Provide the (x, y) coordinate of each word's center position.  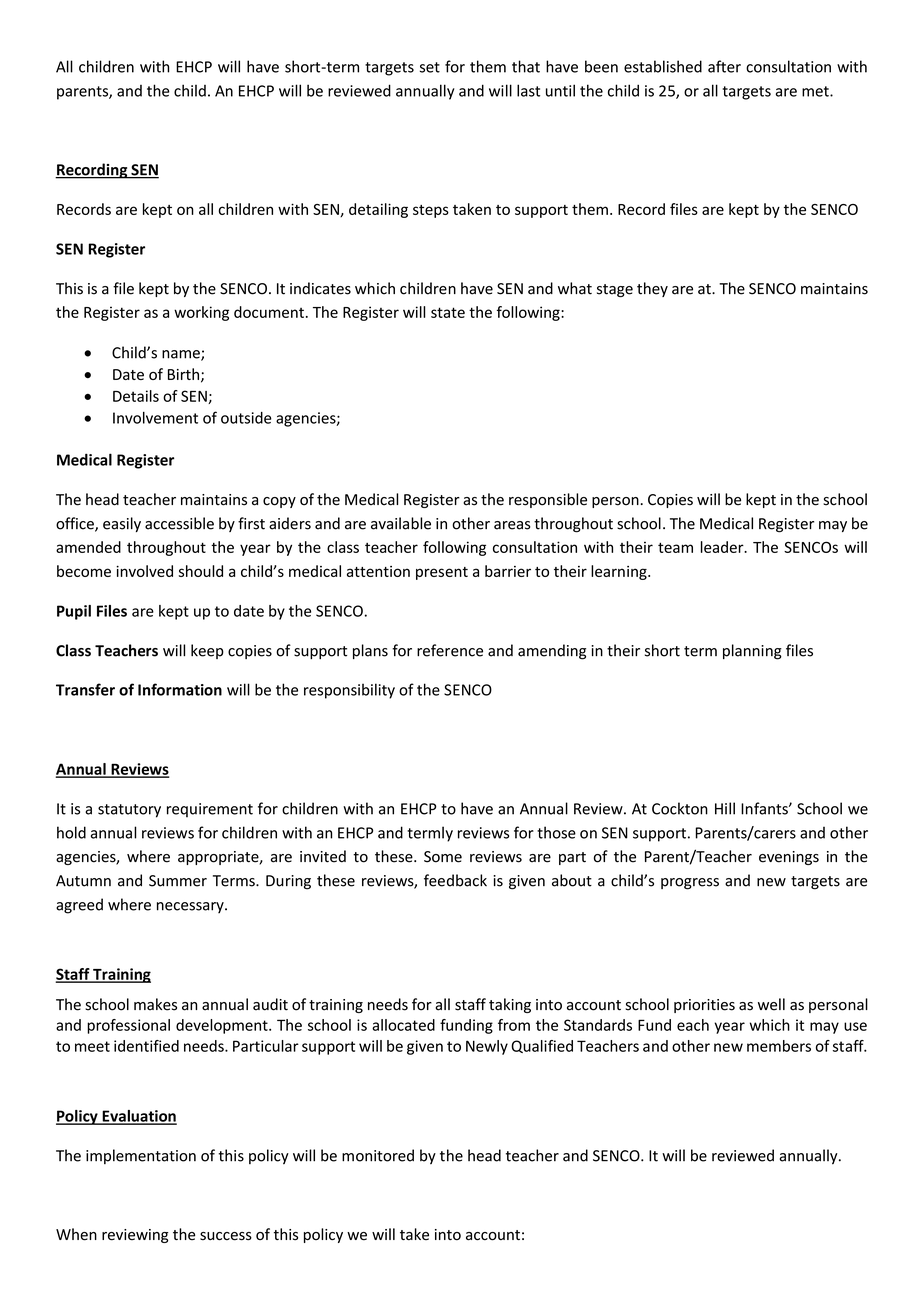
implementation (141, 1156)
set (430, 67)
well (771, 1004)
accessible (179, 523)
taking (510, 1005)
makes (155, 1004)
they (652, 289)
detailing (378, 210)
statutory (129, 811)
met (816, 91)
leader (723, 547)
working (201, 313)
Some (443, 857)
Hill (725, 808)
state (448, 312)
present (442, 573)
